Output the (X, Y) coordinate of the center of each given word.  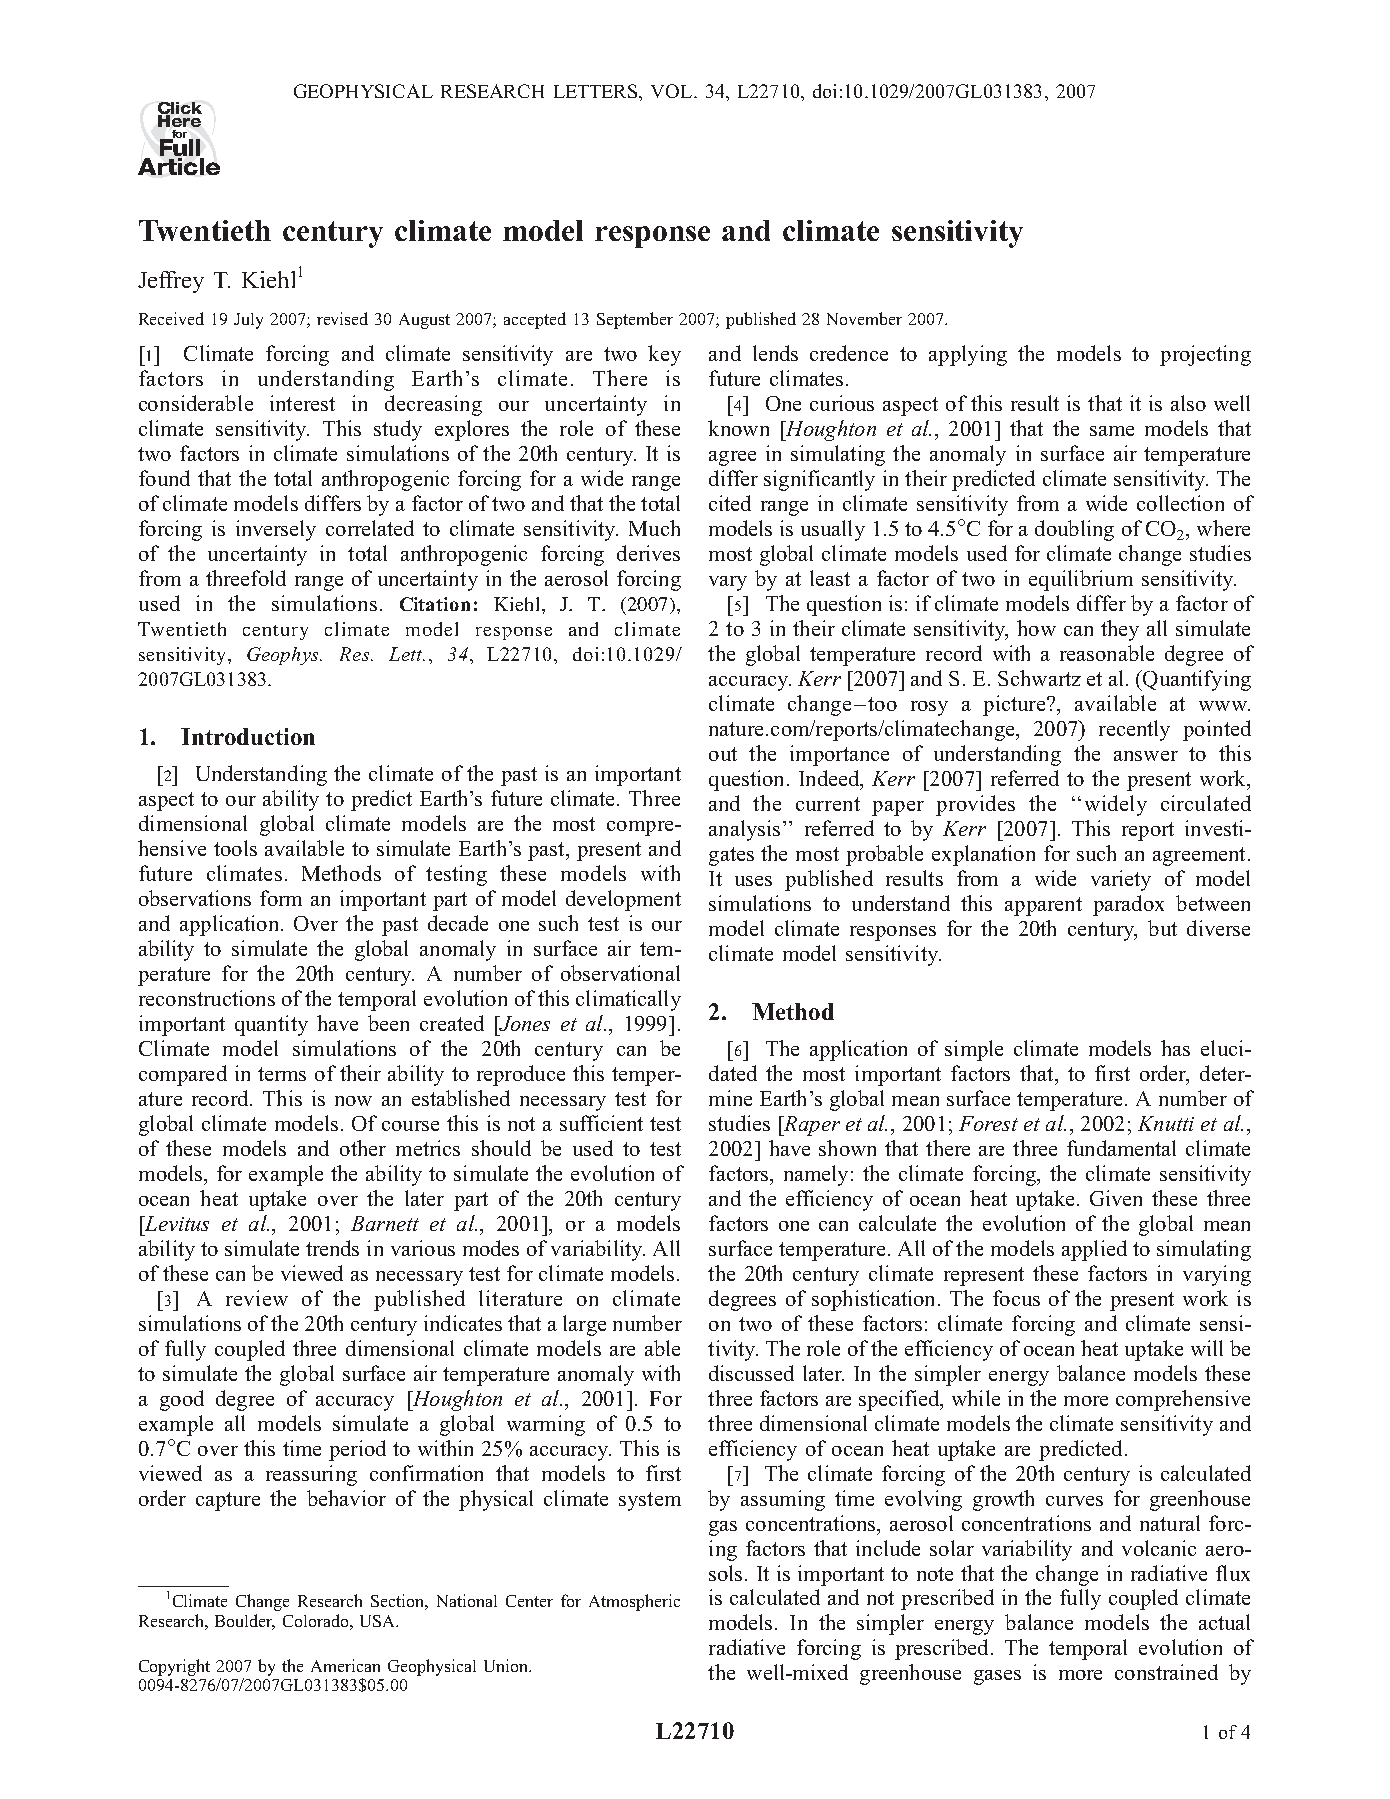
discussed (751, 1373)
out (723, 754)
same (1112, 431)
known (738, 428)
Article (179, 166)
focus (1016, 1298)
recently (1134, 730)
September (635, 320)
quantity (271, 1025)
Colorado (315, 1620)
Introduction (248, 736)
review (257, 1298)
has (1175, 1048)
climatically (628, 1000)
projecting (1205, 355)
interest (302, 403)
